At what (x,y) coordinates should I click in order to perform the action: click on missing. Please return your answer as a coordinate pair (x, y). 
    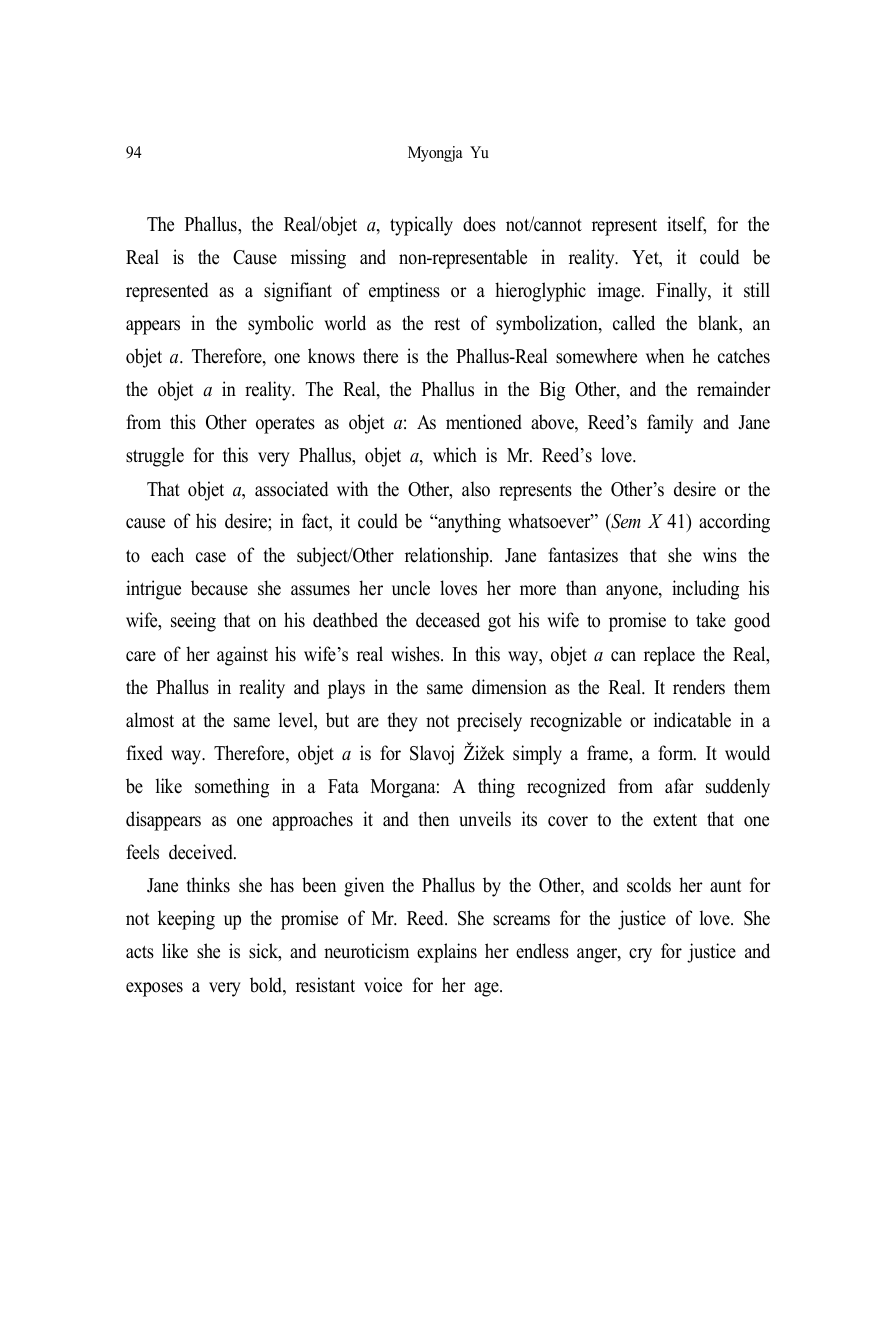
    Looking at the image, I should click on (318, 259).
